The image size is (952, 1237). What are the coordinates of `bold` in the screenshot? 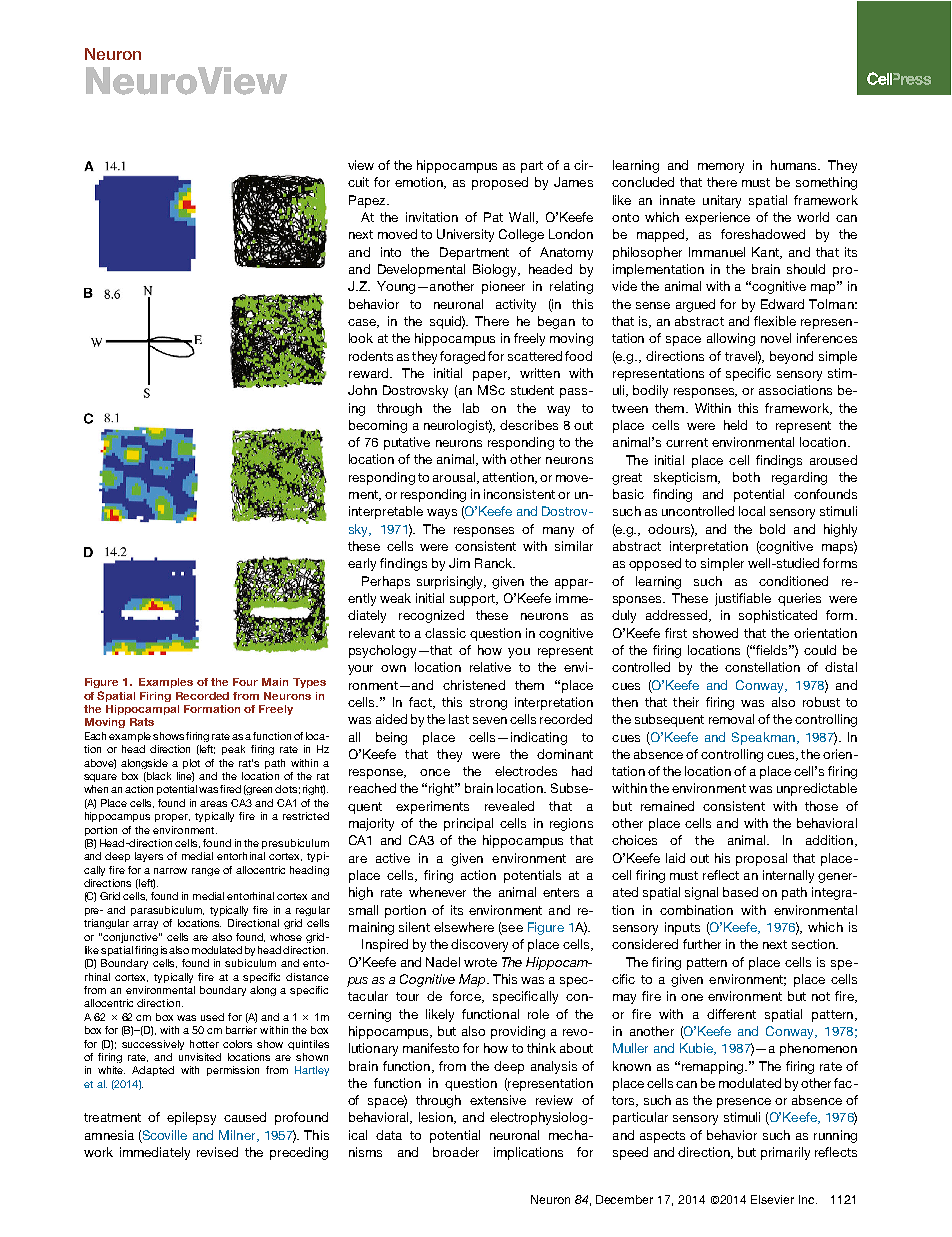 It's located at (772, 529).
